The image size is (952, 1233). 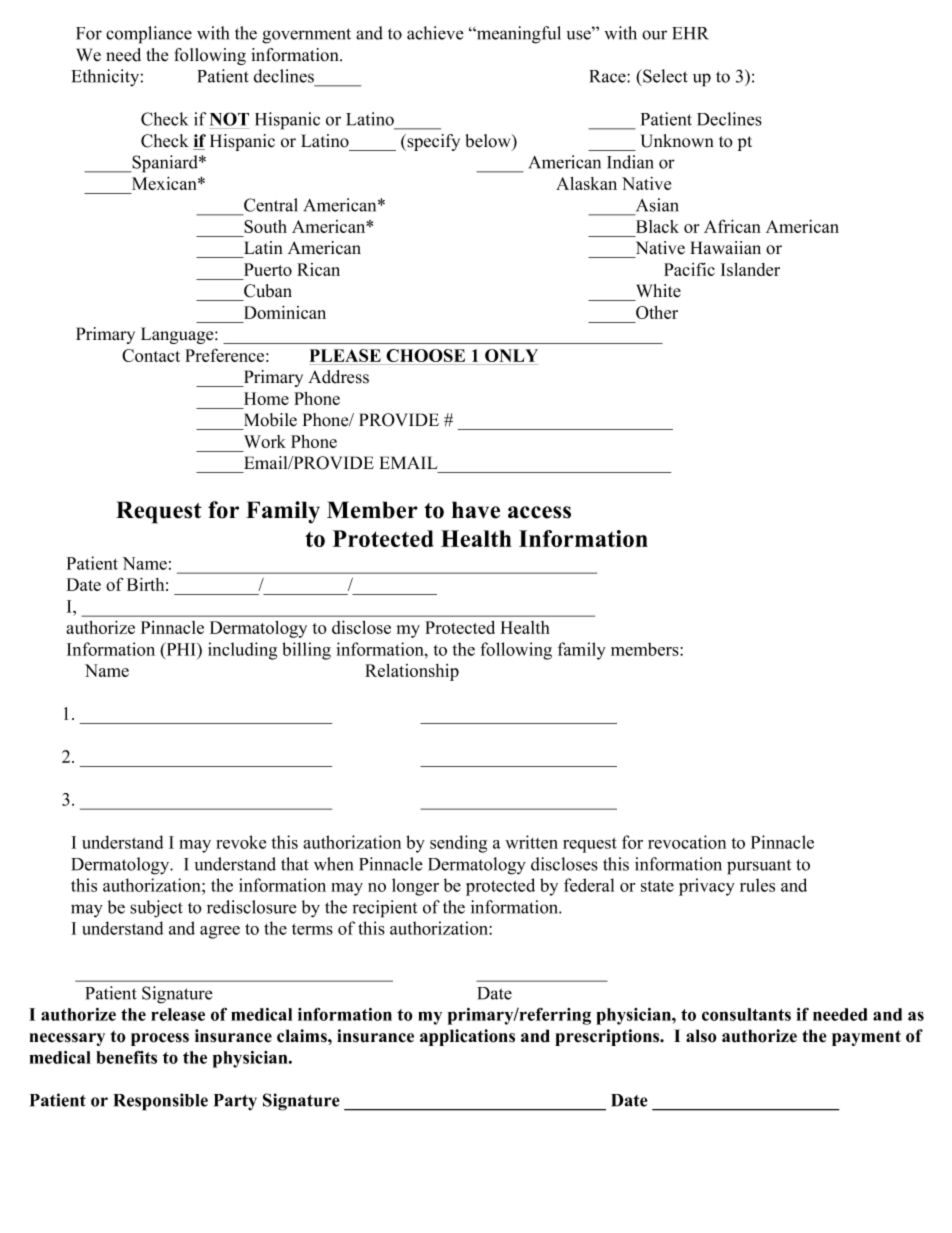 I want to click on benefits, so click(x=126, y=1057).
